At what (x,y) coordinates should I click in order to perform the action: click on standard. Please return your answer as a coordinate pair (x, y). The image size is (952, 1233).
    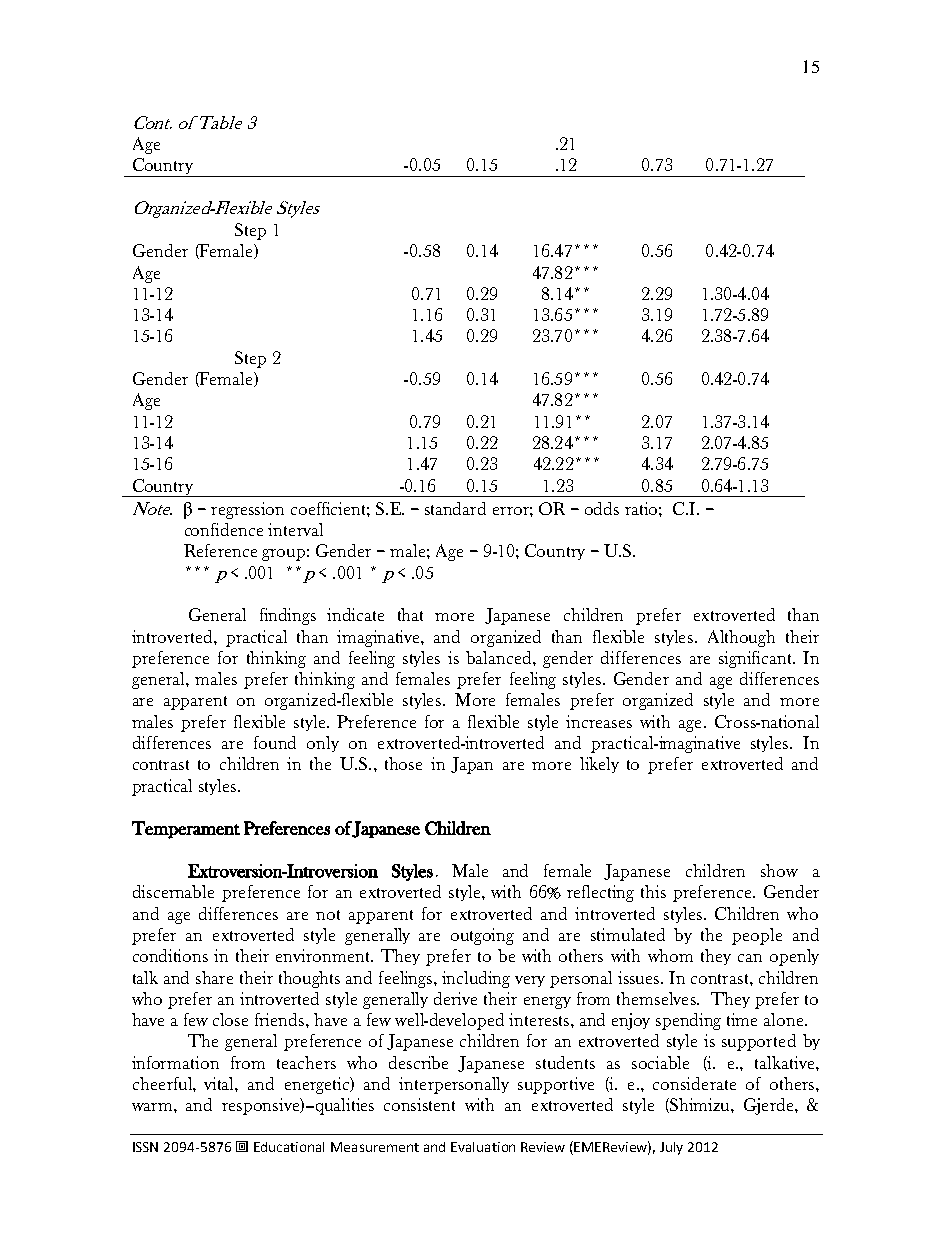
    Looking at the image, I should click on (455, 508).
